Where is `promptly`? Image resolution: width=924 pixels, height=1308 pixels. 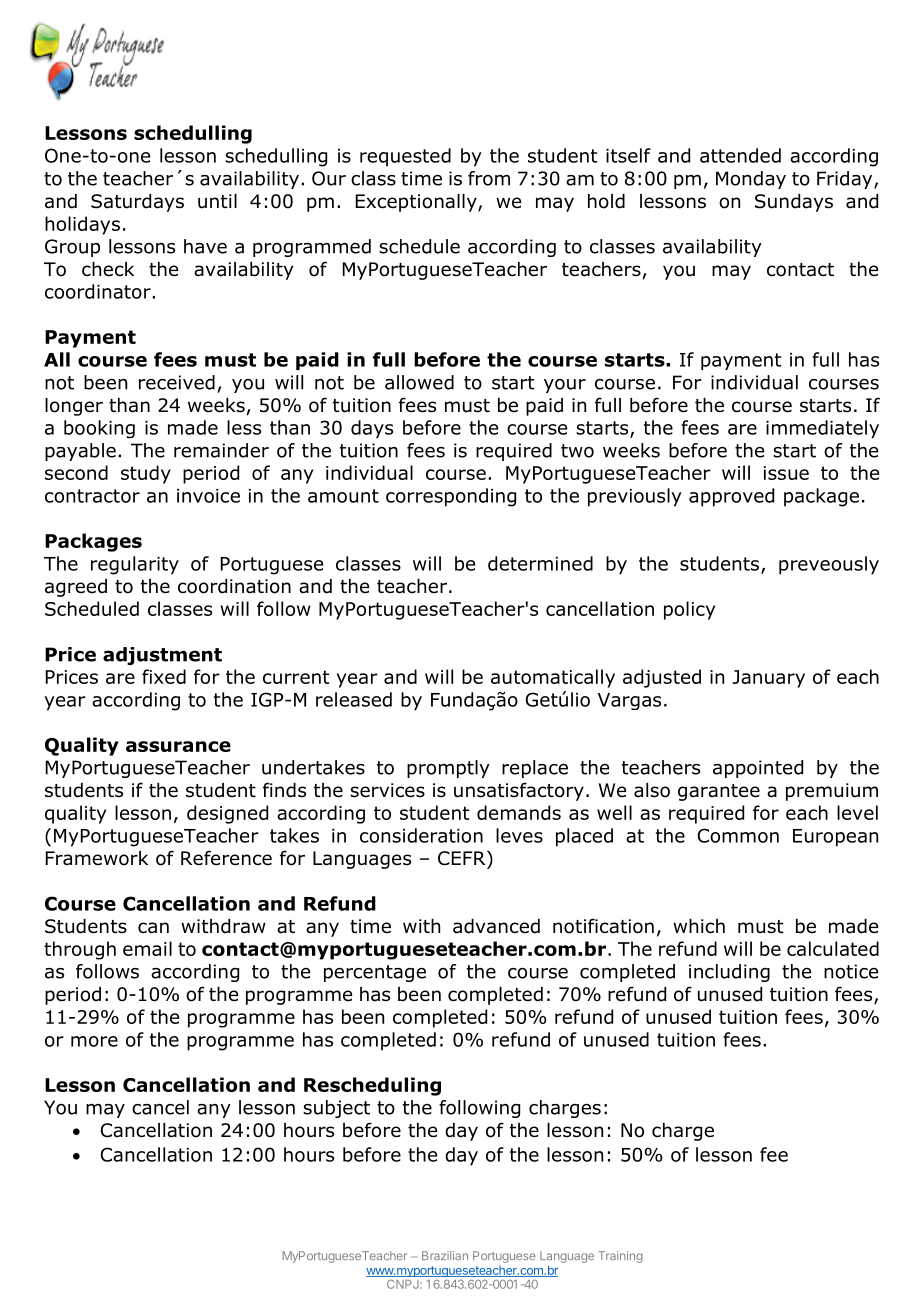 promptly is located at coordinates (448, 769).
